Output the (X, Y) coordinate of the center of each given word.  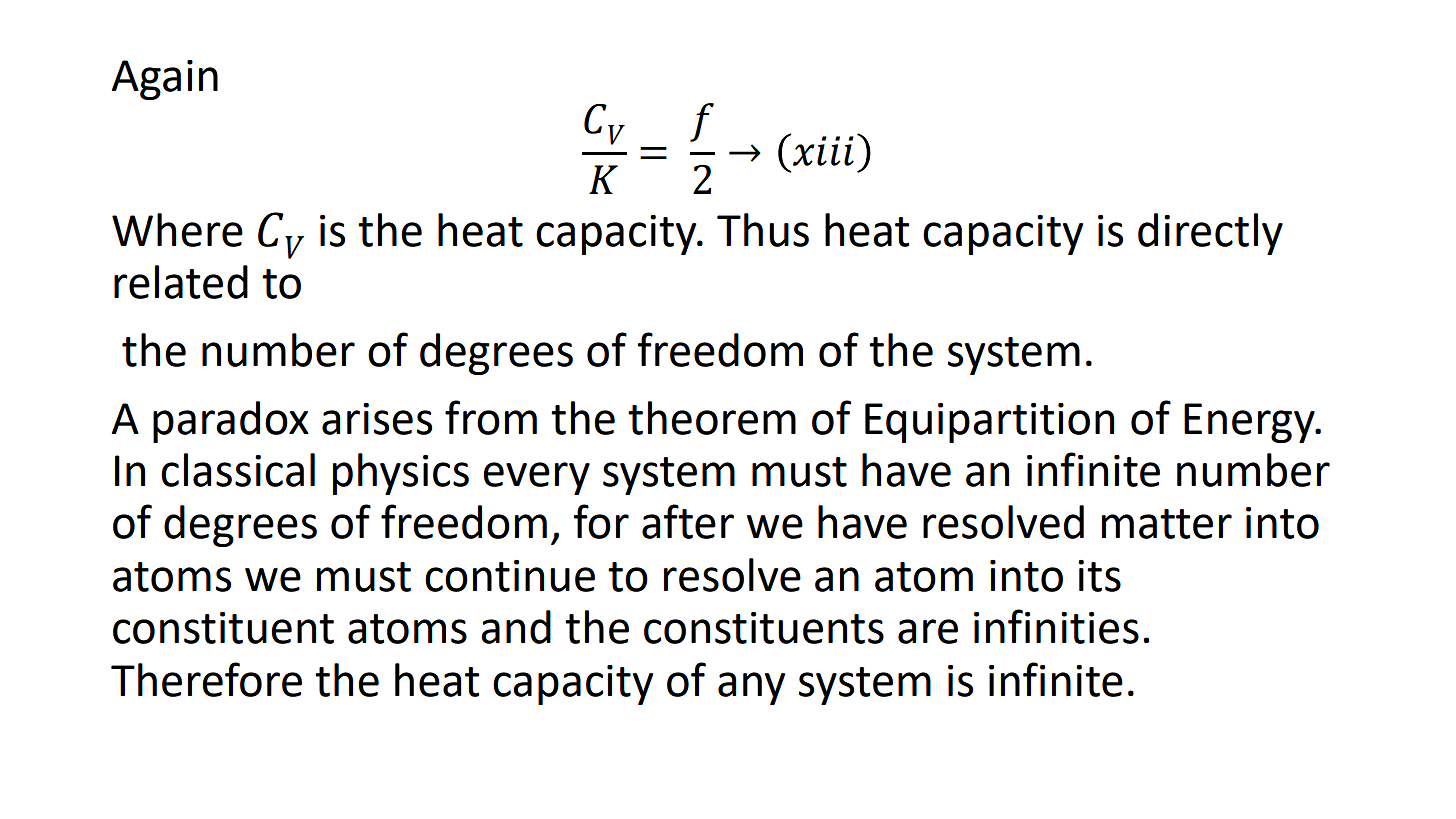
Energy (1250, 423)
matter (1167, 524)
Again (165, 80)
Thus (763, 230)
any (751, 688)
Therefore (206, 679)
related (181, 282)
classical (238, 470)
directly (1210, 234)
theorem (712, 418)
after (688, 521)
